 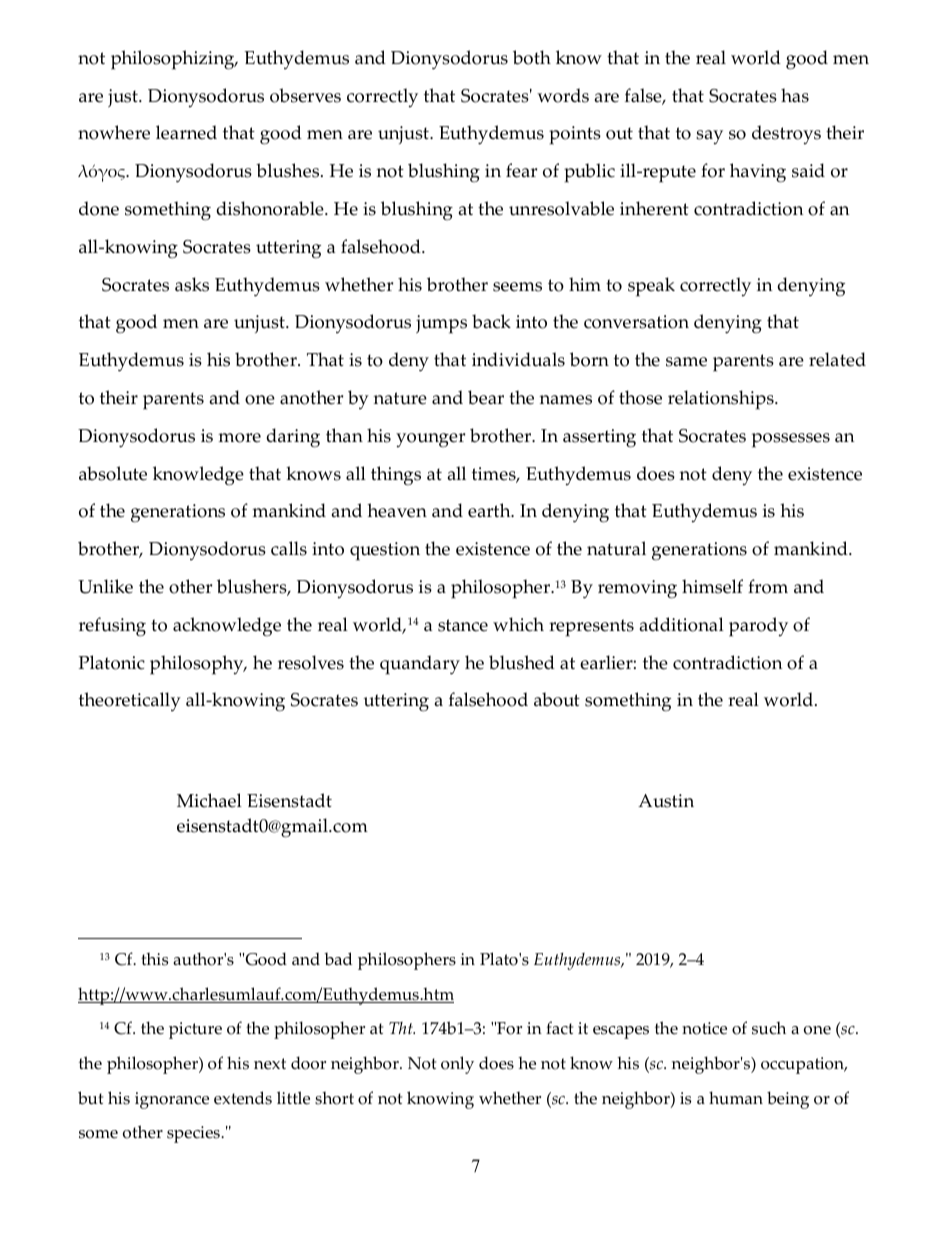 I want to click on from, so click(x=768, y=586).
